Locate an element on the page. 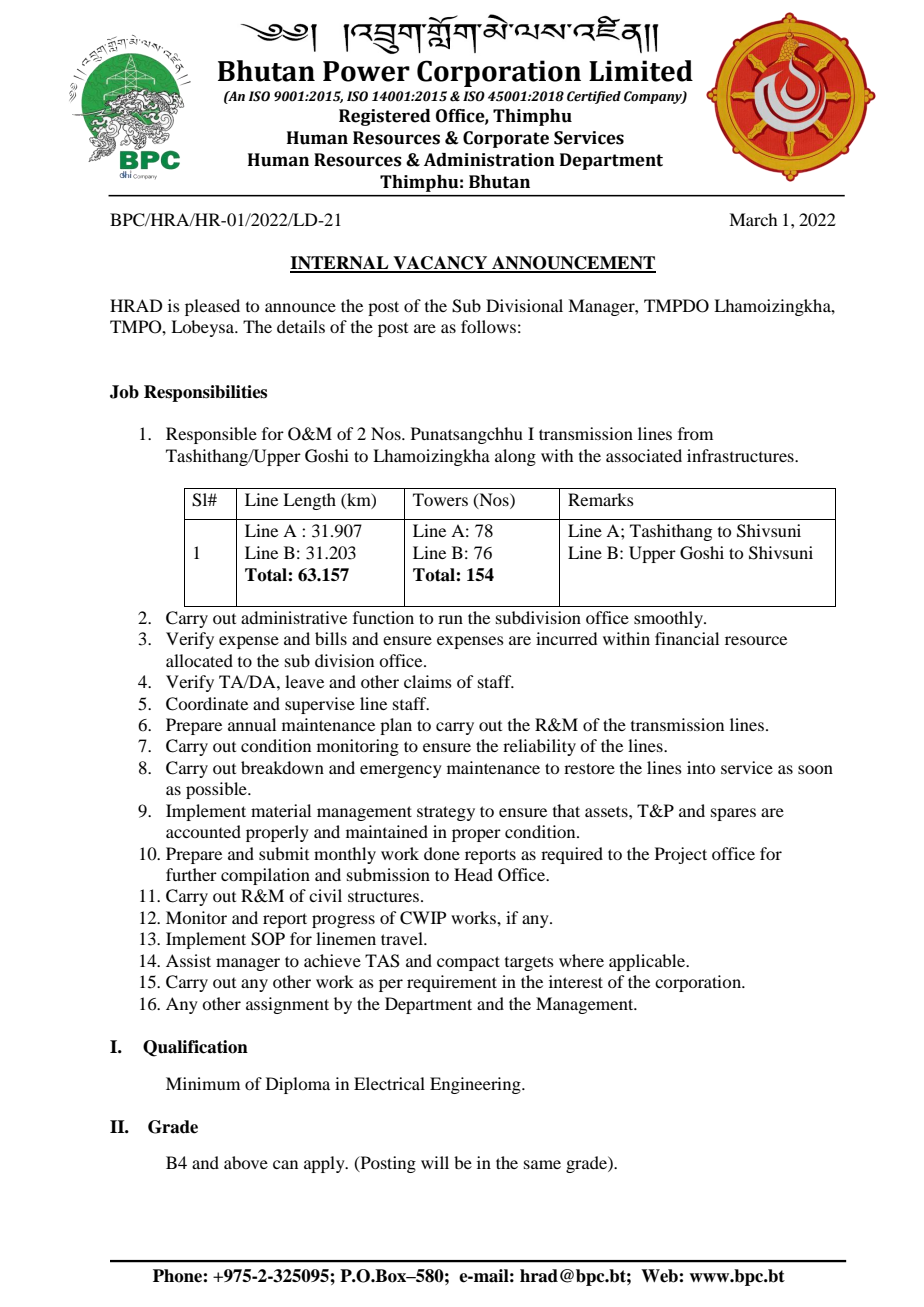 The height and width of the document is (1307, 924). Power is located at coordinates (366, 71).
